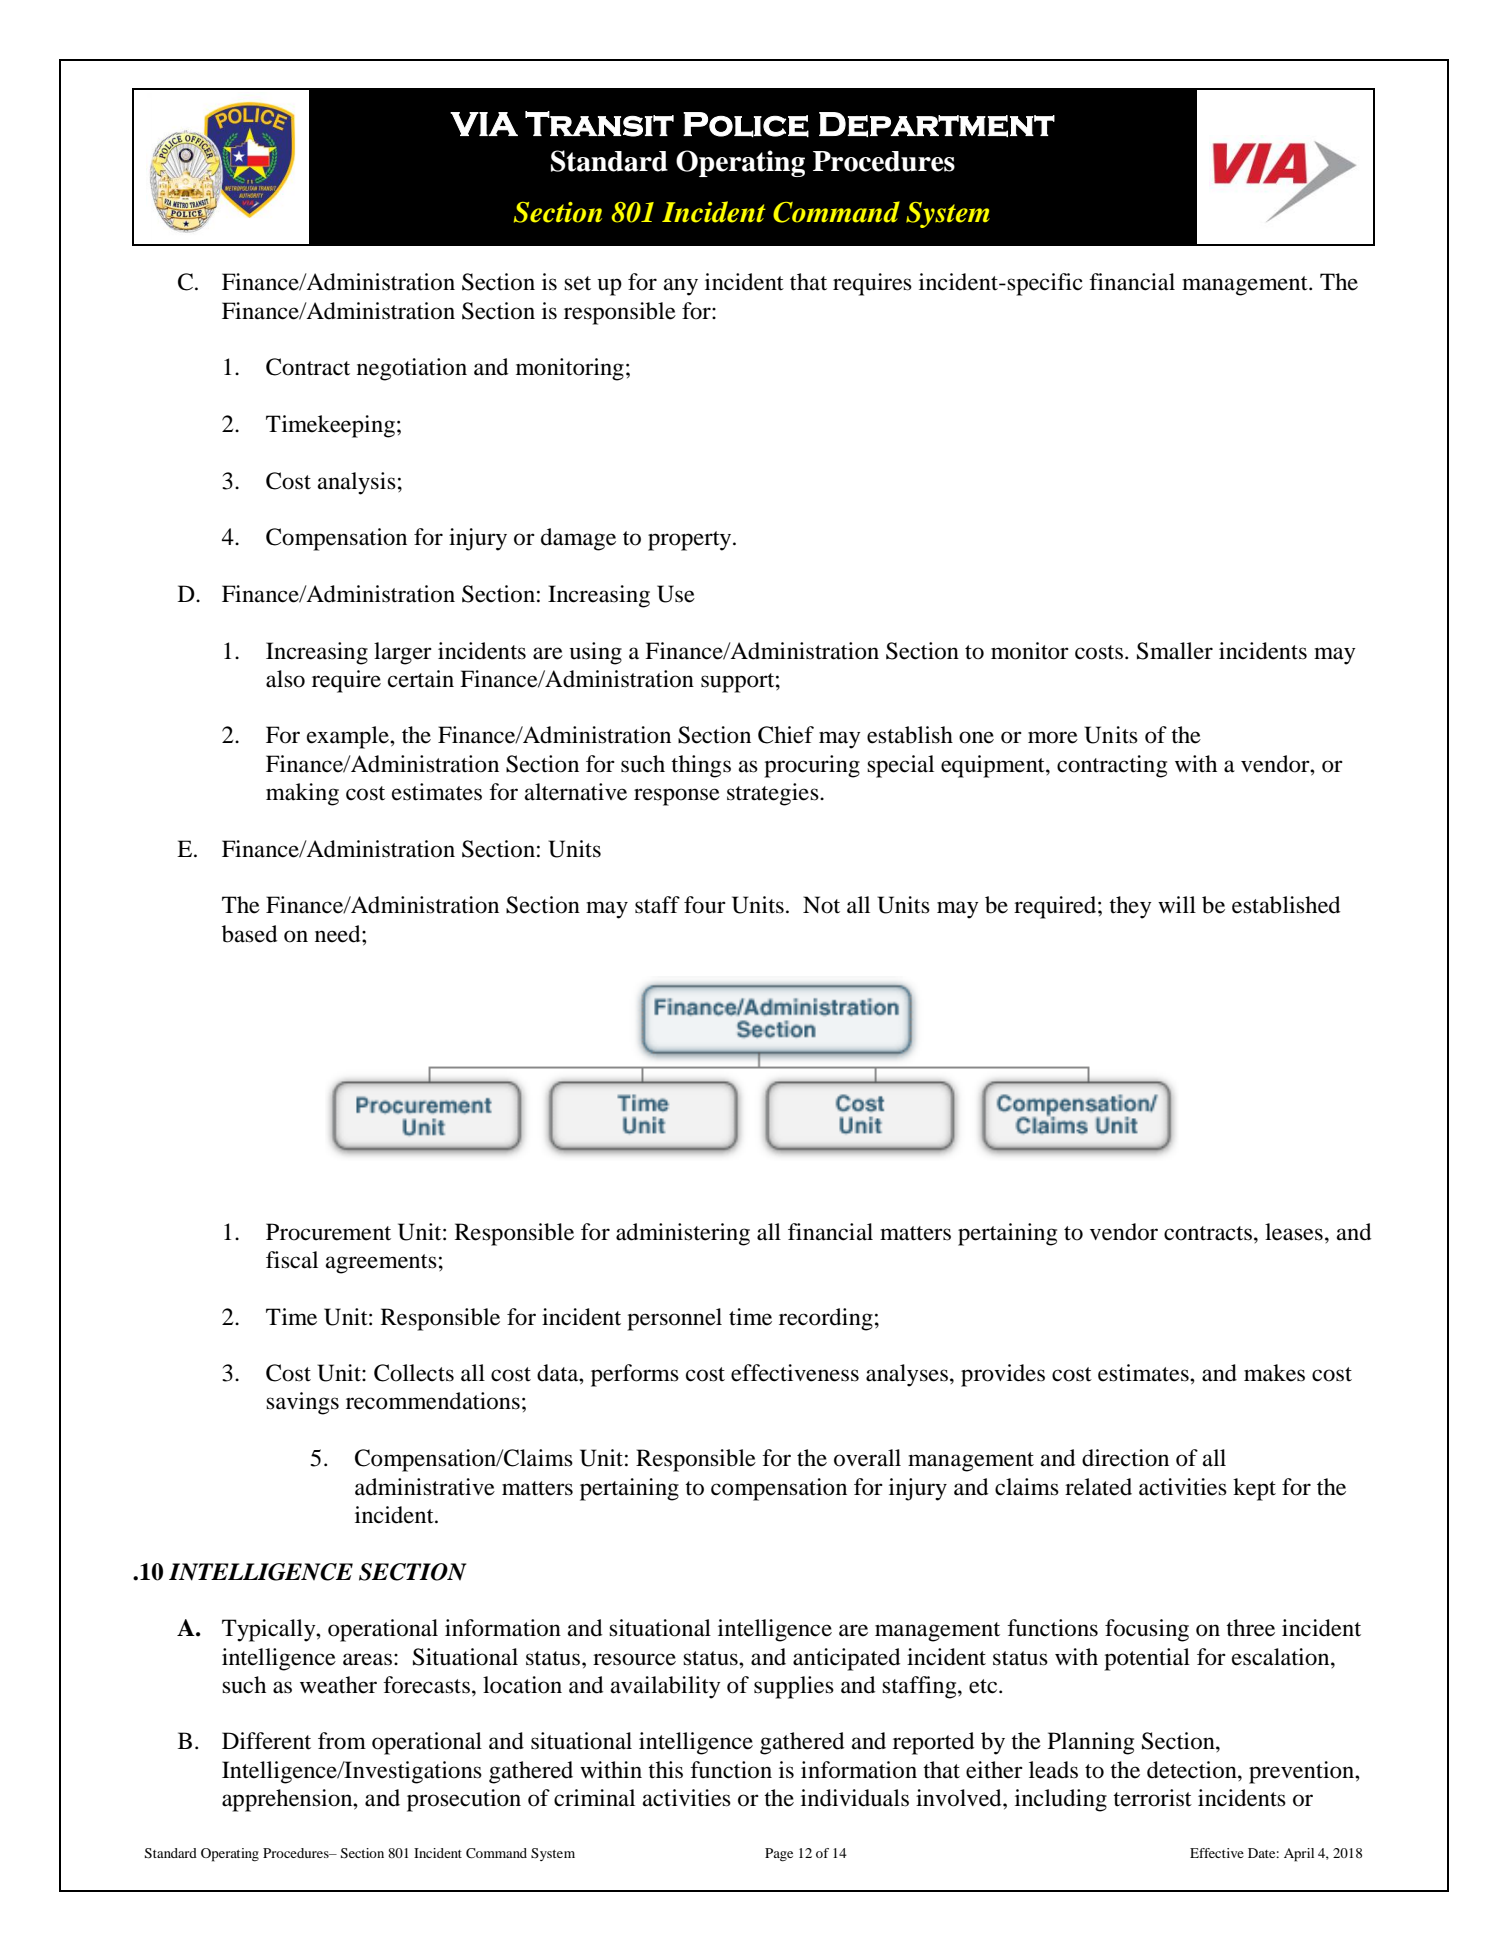 The image size is (1507, 1950). Describe the element at coordinates (1177, 904) in the screenshot. I see `will` at that location.
